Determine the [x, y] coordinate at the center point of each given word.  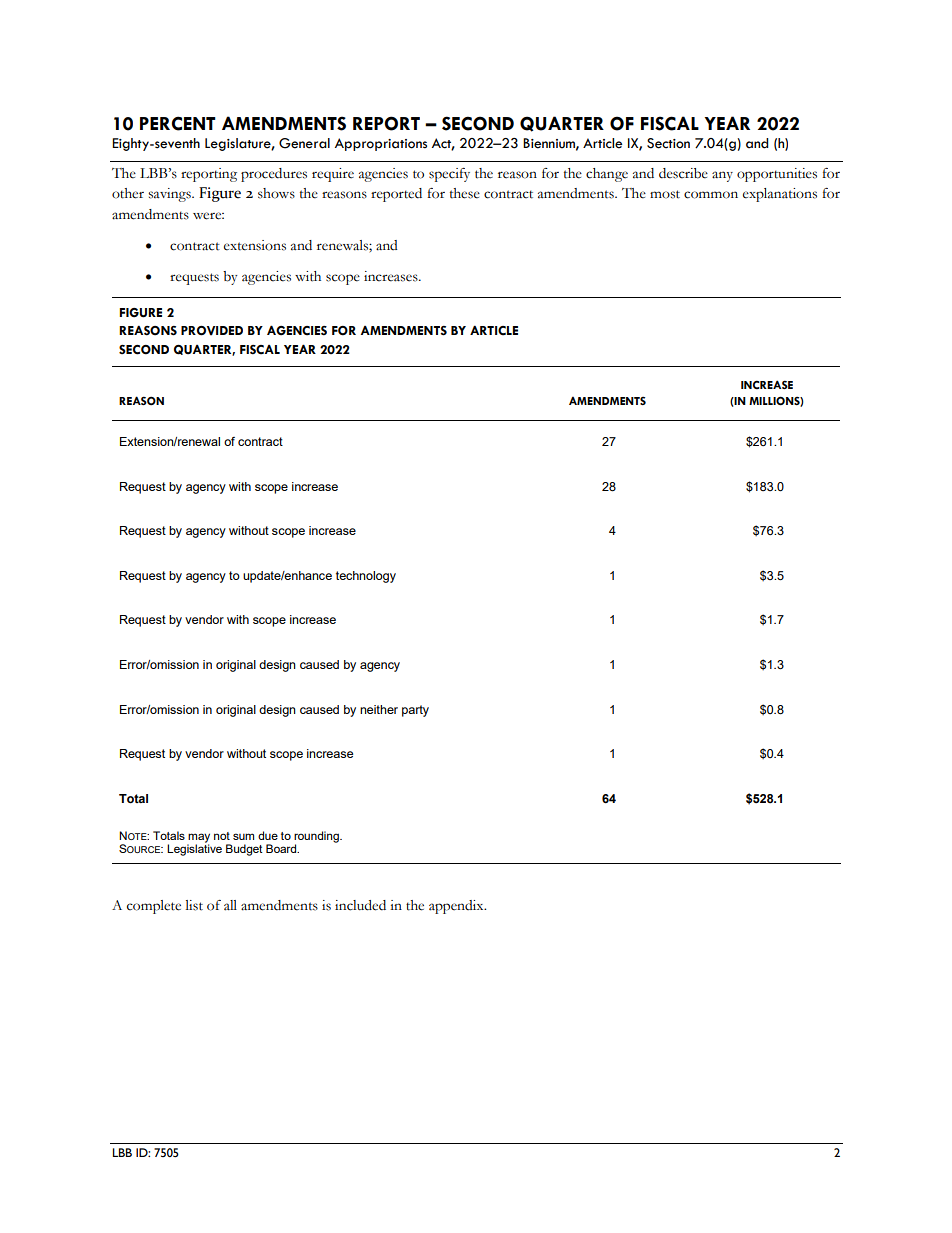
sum [243, 836]
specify [449, 175]
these [465, 193]
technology [366, 577]
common [711, 195]
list [194, 905]
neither [379, 709]
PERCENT [178, 123]
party [415, 711]
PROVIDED [212, 331]
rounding [317, 838]
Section [668, 143]
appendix [457, 907]
